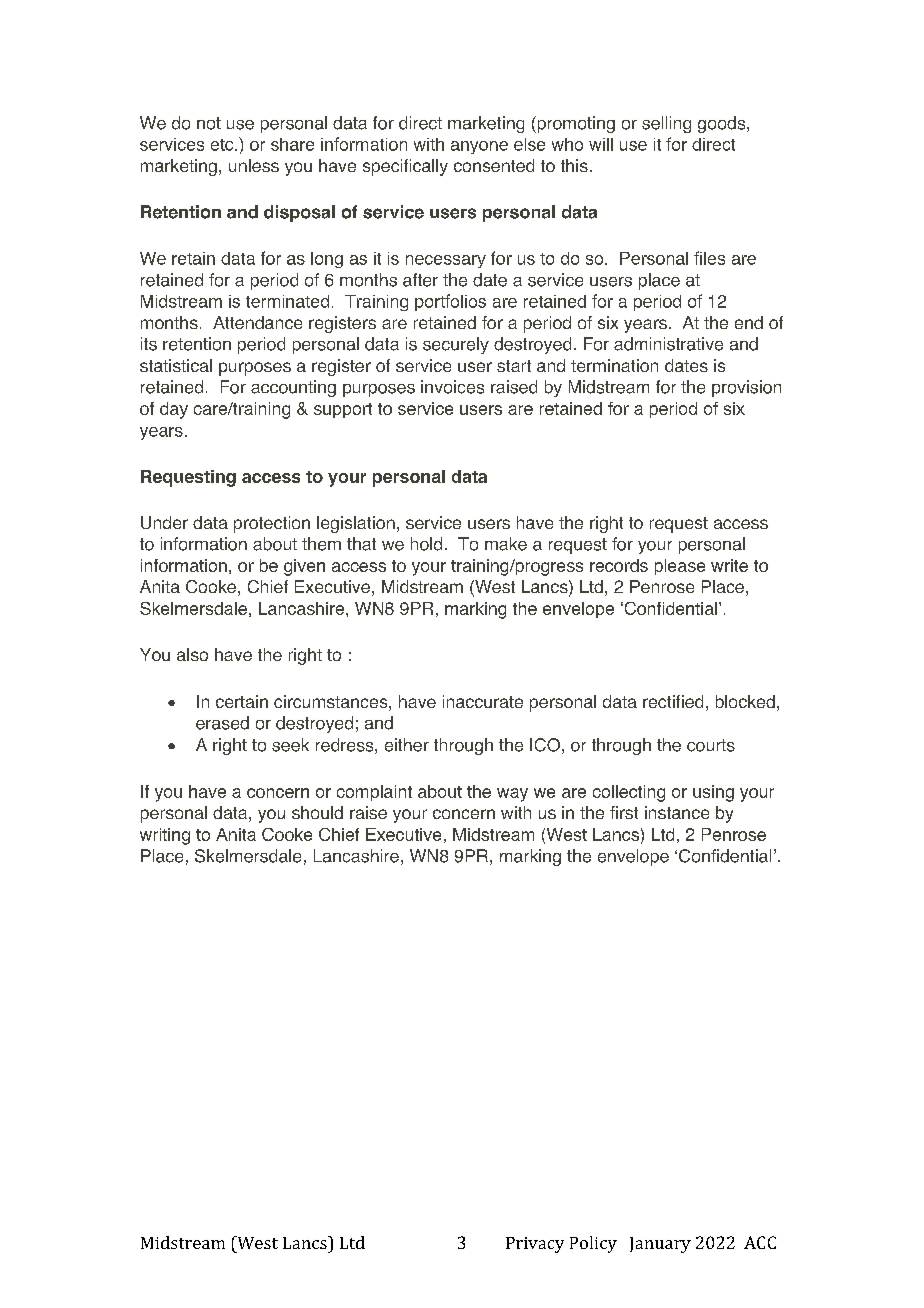 This document has height=1308, width=924. I want to click on January, so click(660, 1245).
